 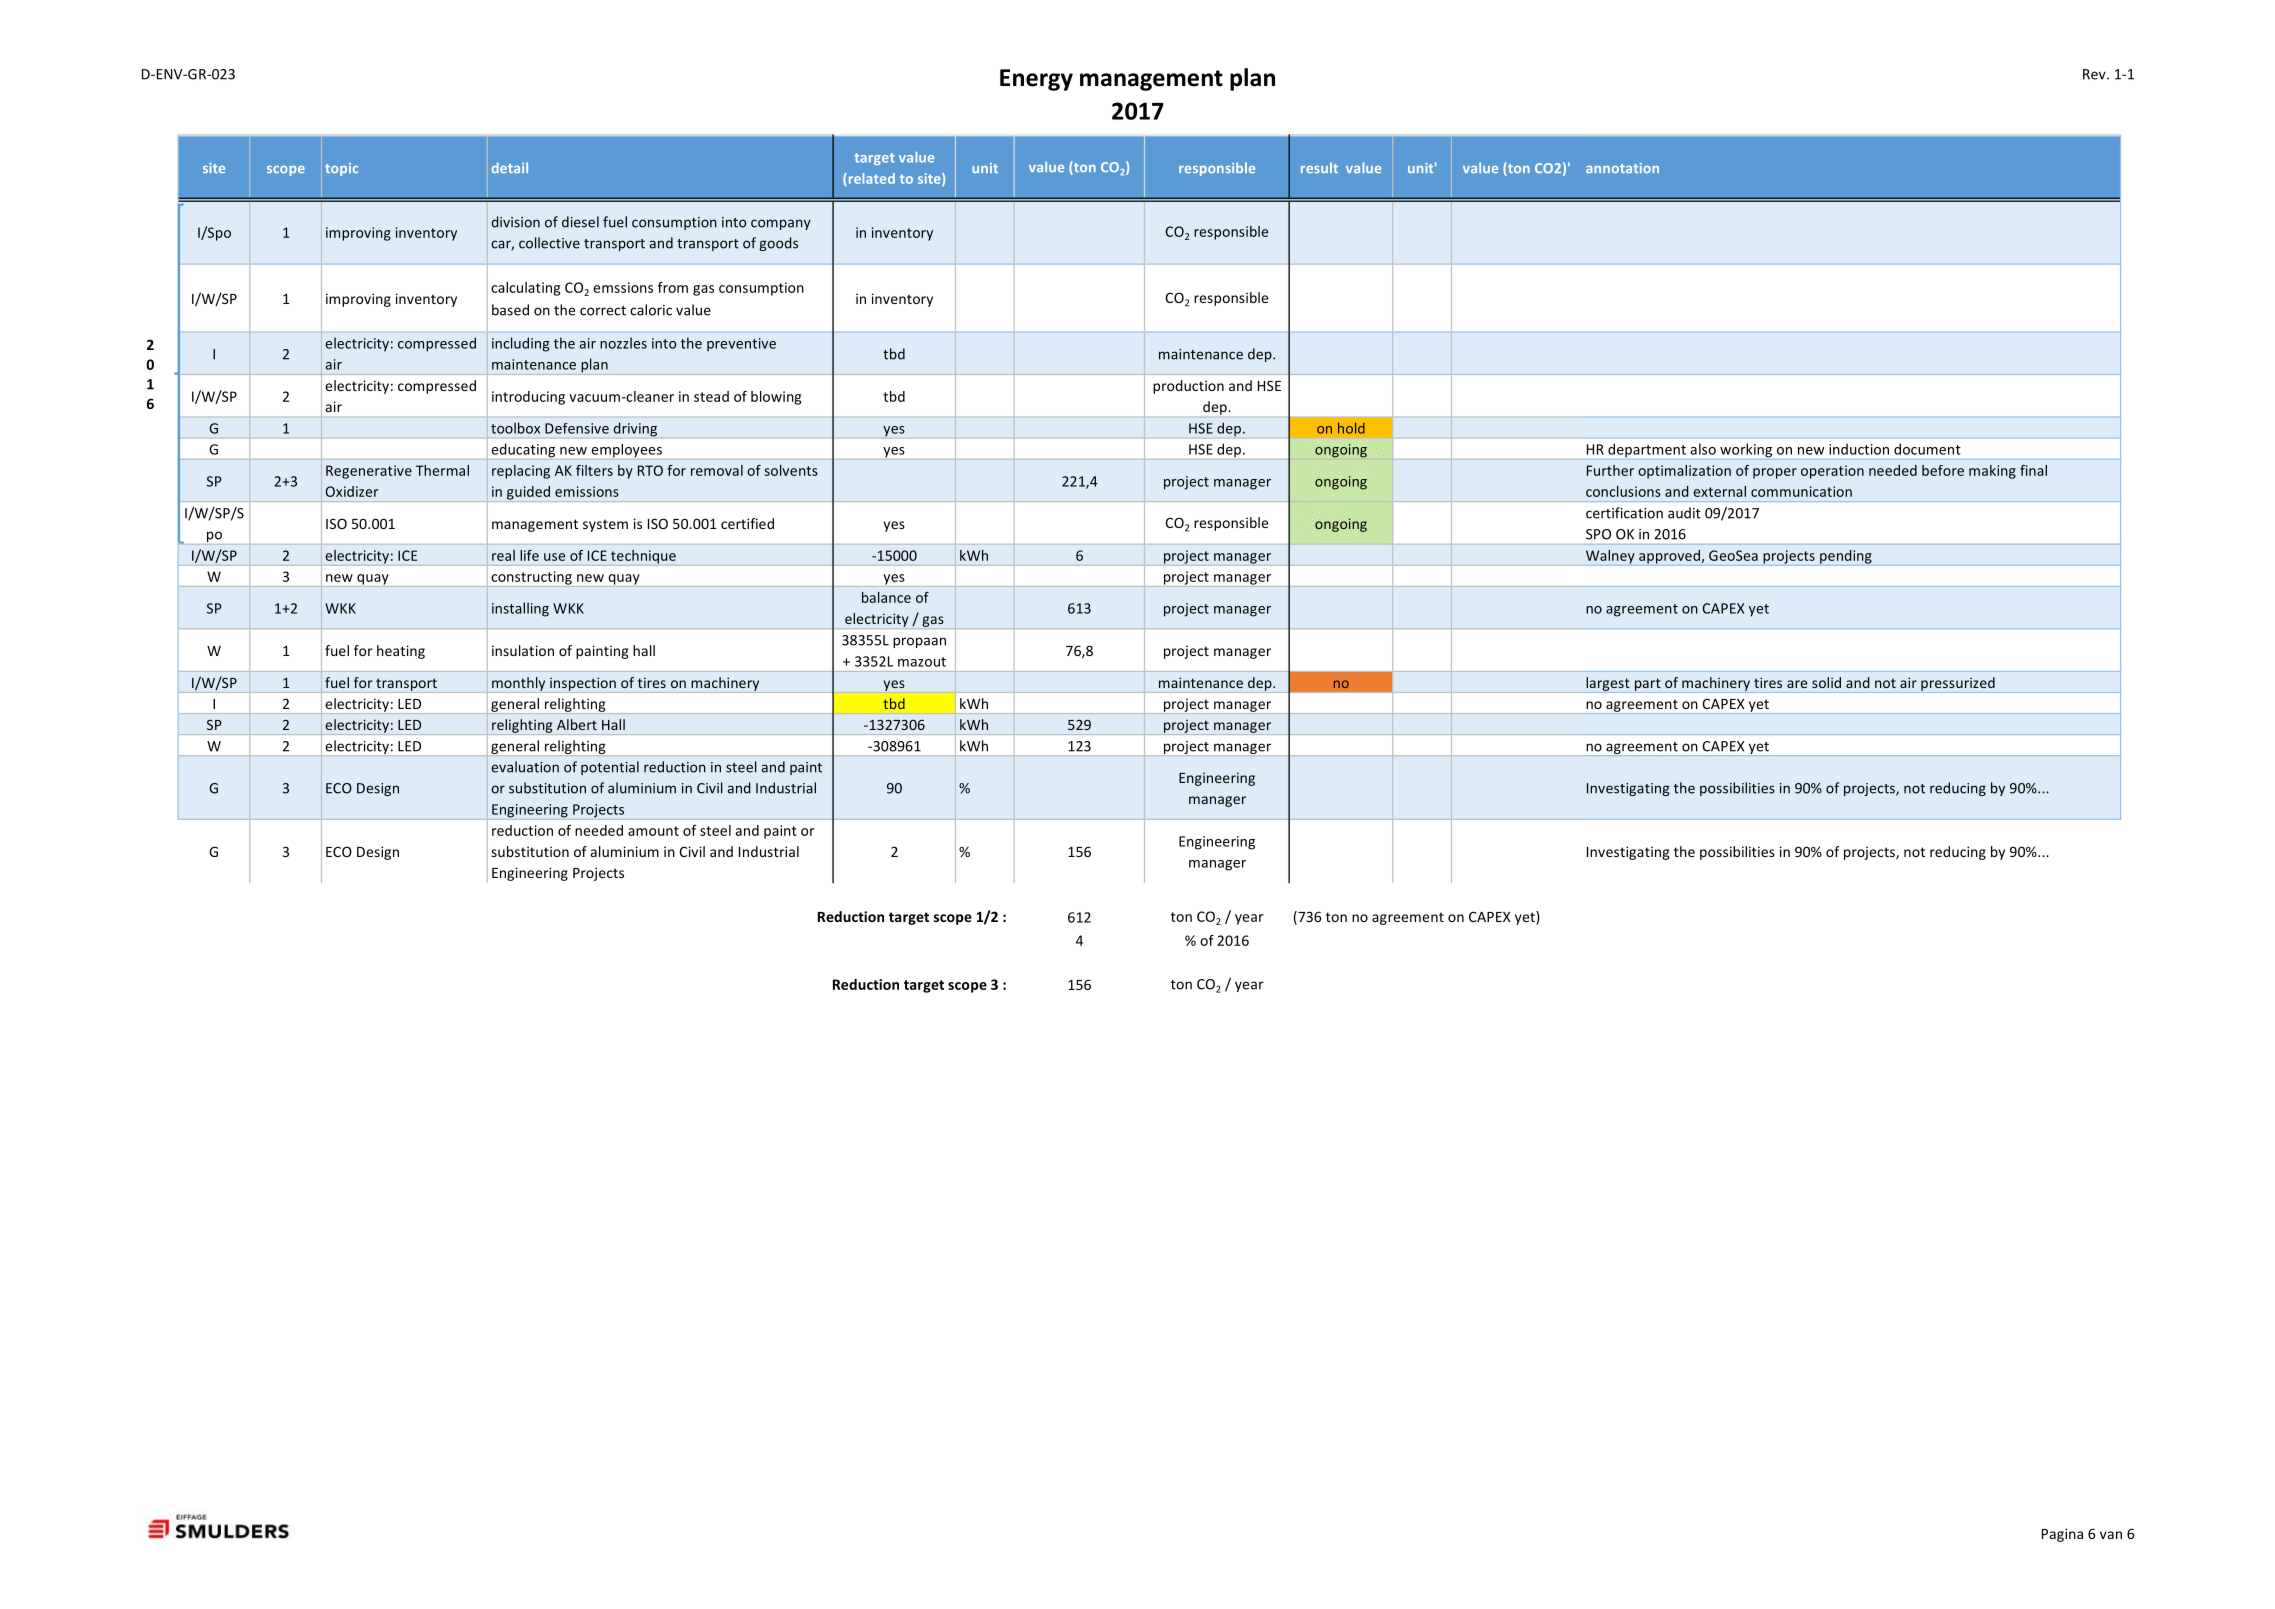 What do you see at coordinates (886, 597) in the image?
I see `balance` at bounding box center [886, 597].
